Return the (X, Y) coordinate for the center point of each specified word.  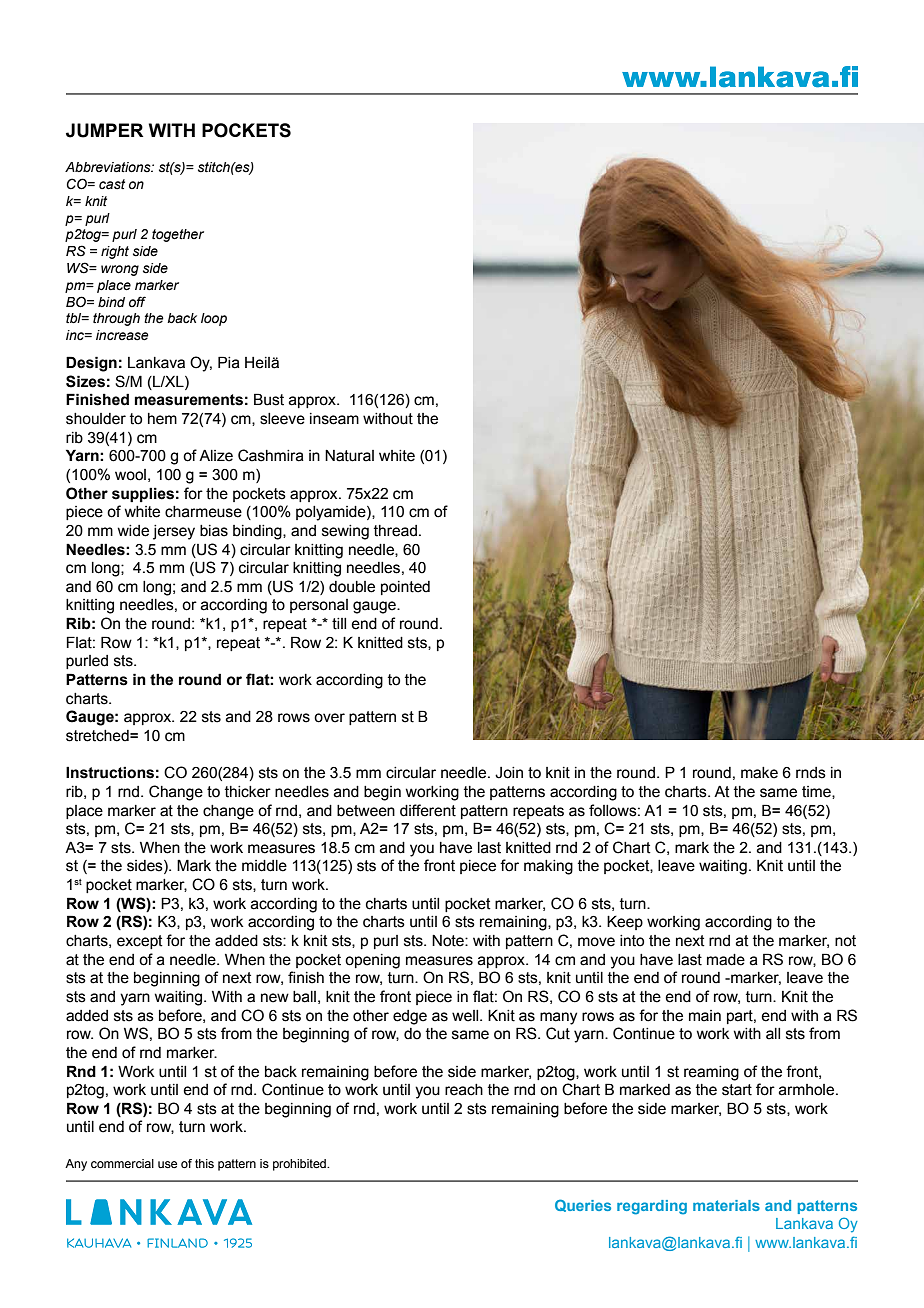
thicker (248, 792)
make (759, 773)
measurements (189, 400)
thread (395, 531)
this (204, 1163)
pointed (405, 588)
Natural (349, 456)
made (726, 960)
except (140, 942)
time (817, 792)
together (178, 235)
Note (449, 941)
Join (509, 773)
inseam (334, 419)
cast (112, 184)
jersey (174, 532)
